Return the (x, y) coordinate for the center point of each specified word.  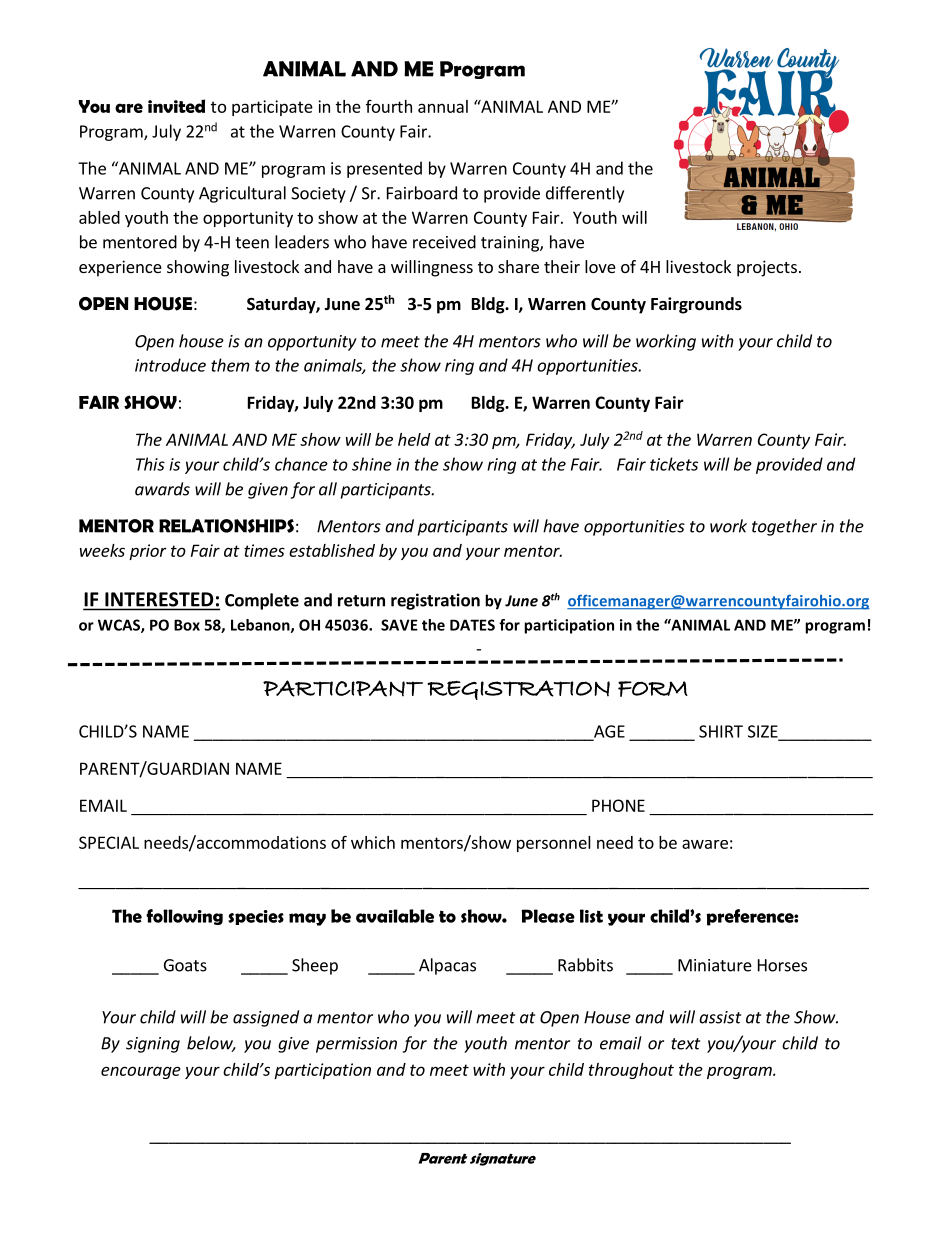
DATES (472, 625)
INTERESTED (159, 599)
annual (443, 106)
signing (153, 1045)
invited (176, 106)
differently (585, 194)
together (784, 527)
